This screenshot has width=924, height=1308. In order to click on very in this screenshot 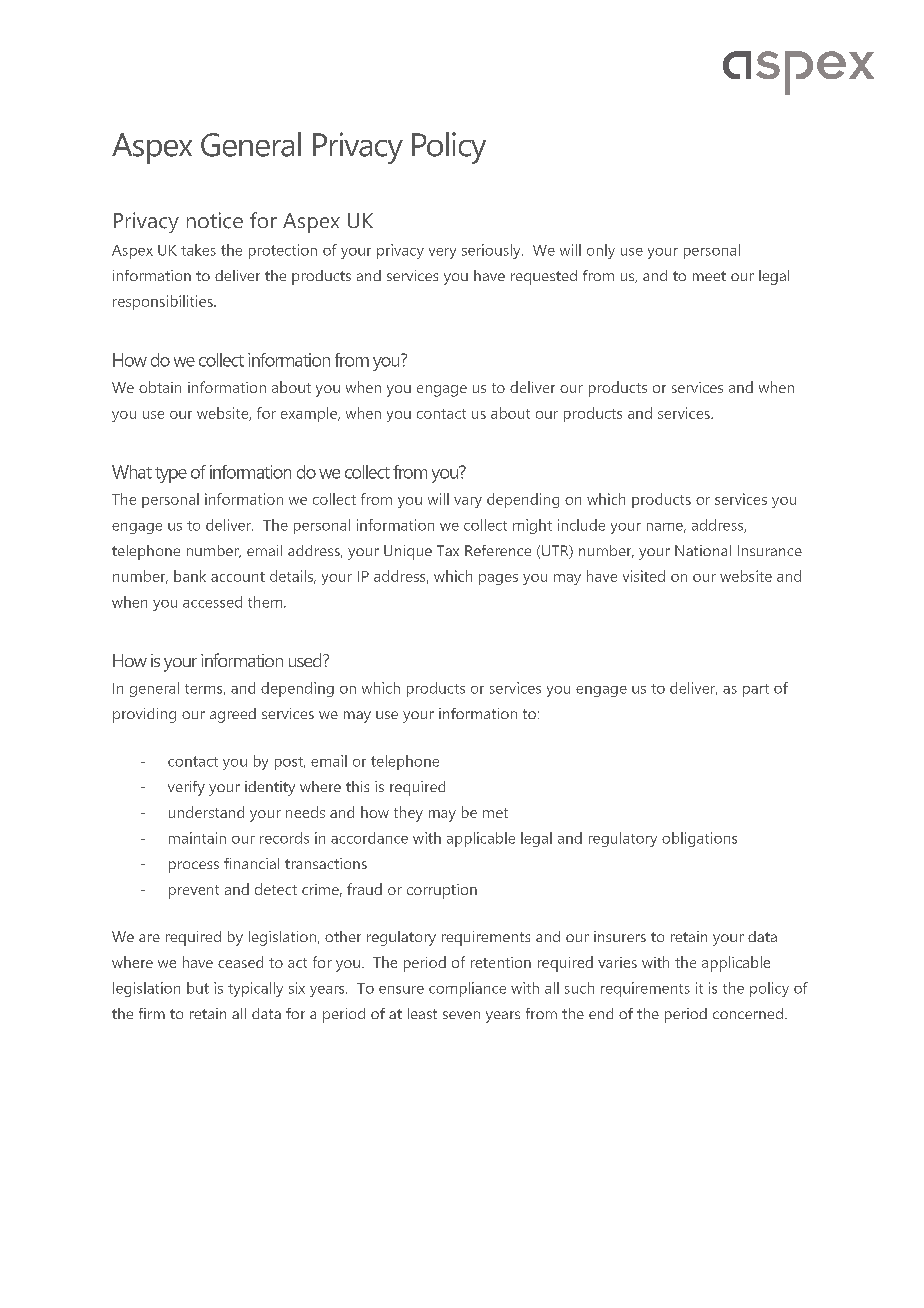, I will do `click(442, 253)`.
